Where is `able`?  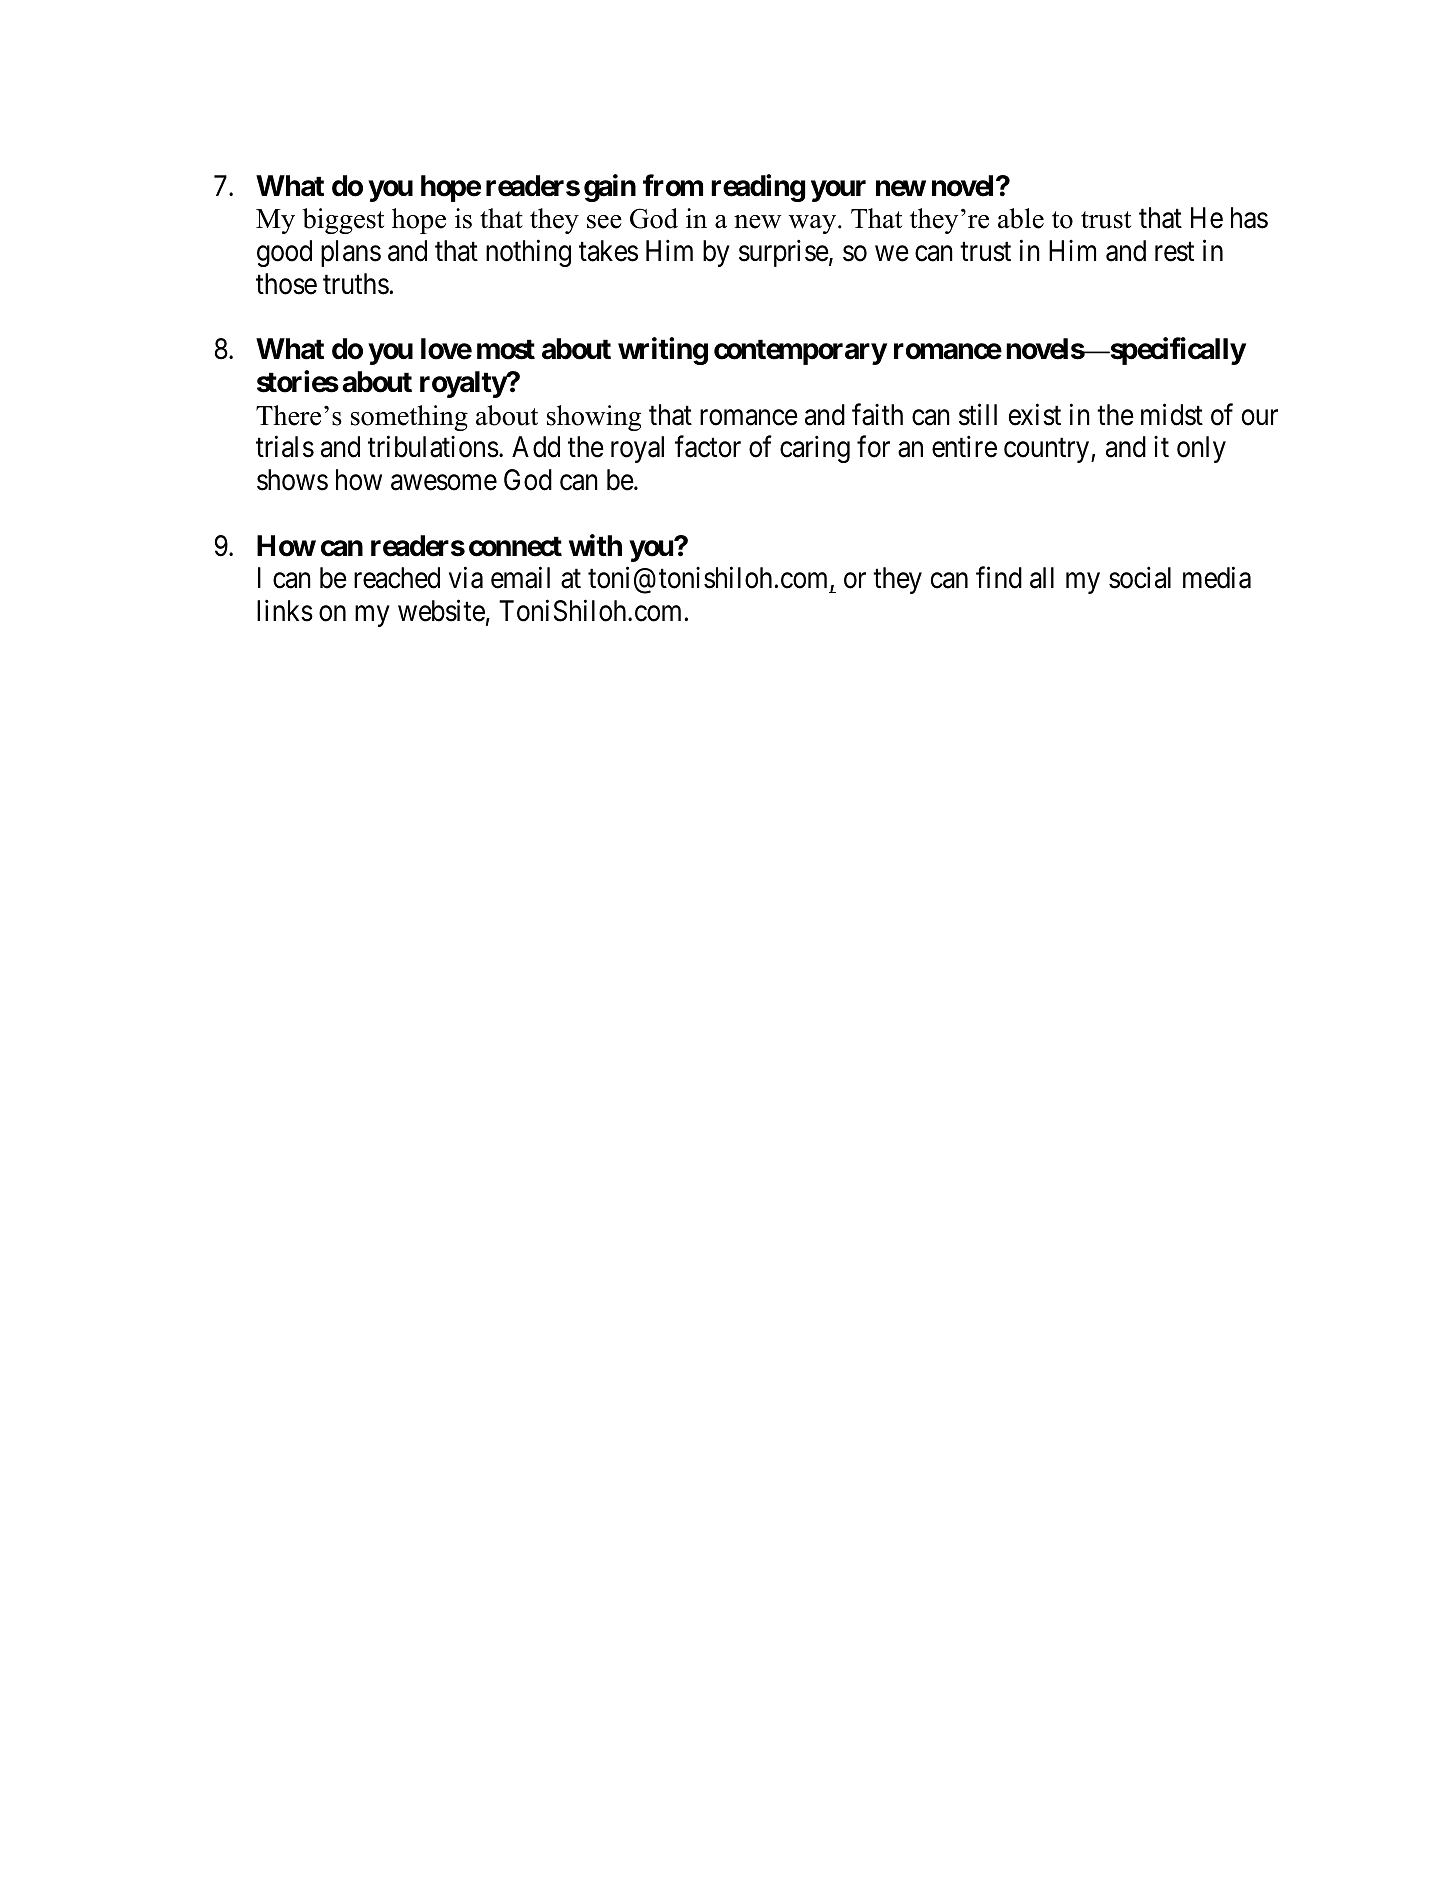
able is located at coordinates (1021, 218).
